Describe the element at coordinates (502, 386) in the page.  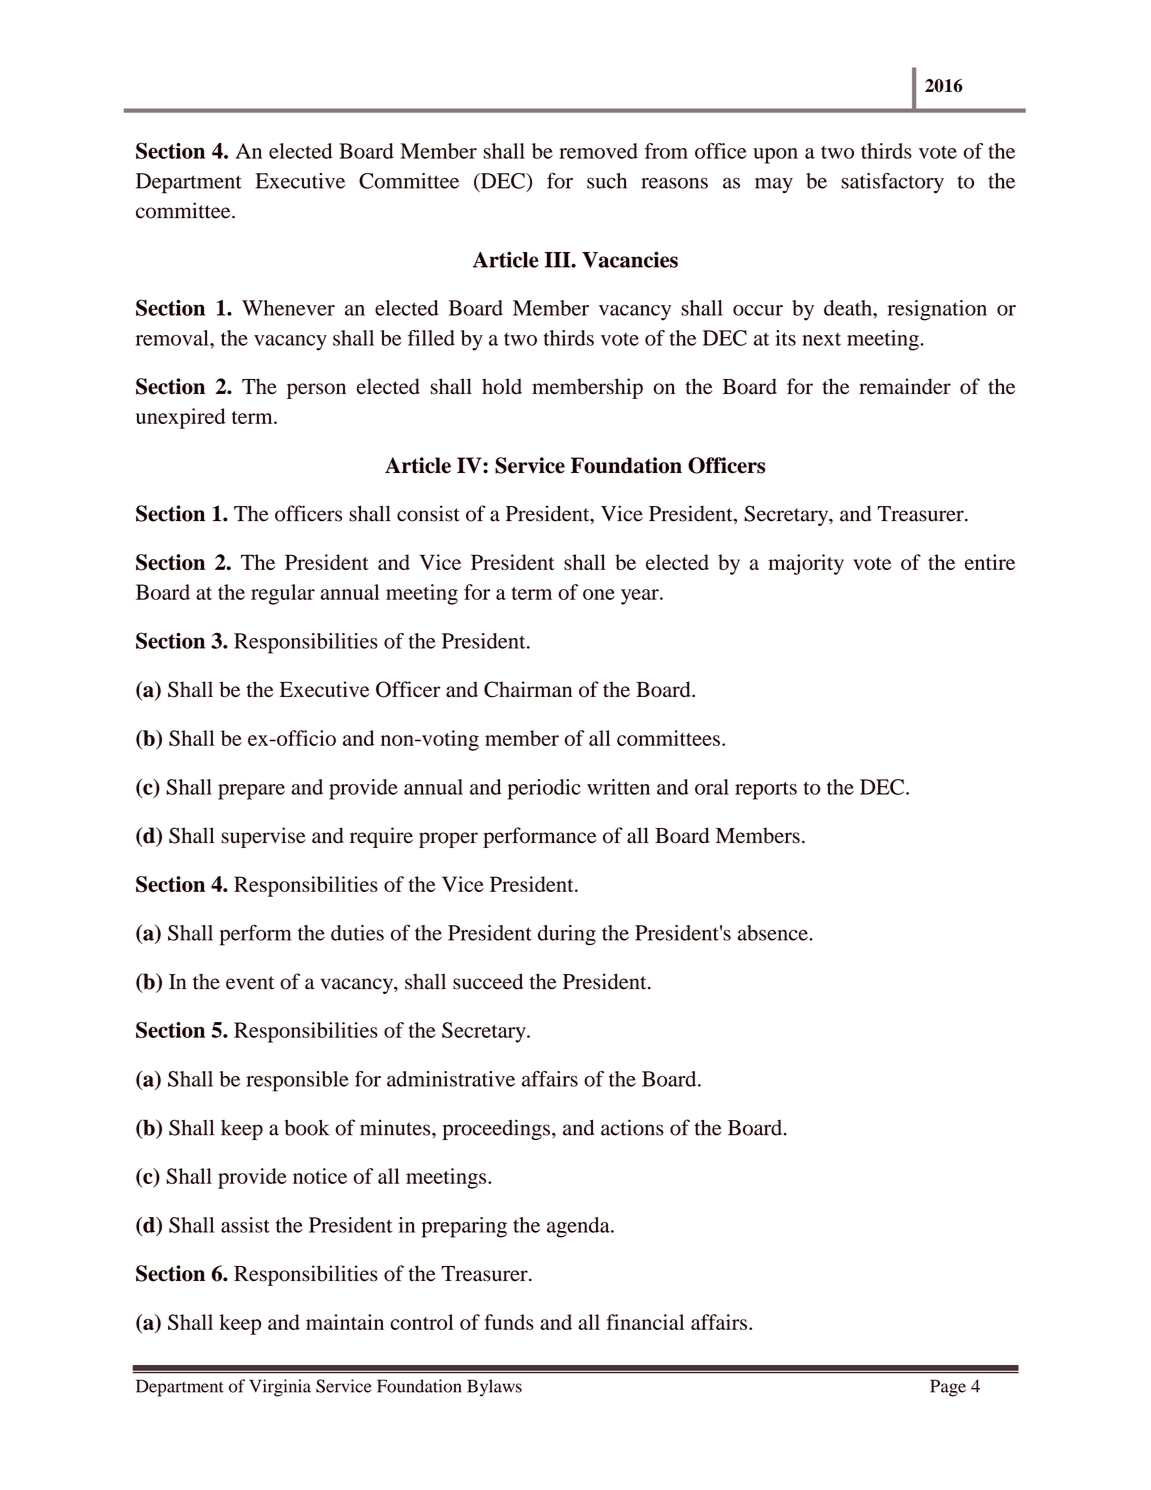
I see `hold` at that location.
